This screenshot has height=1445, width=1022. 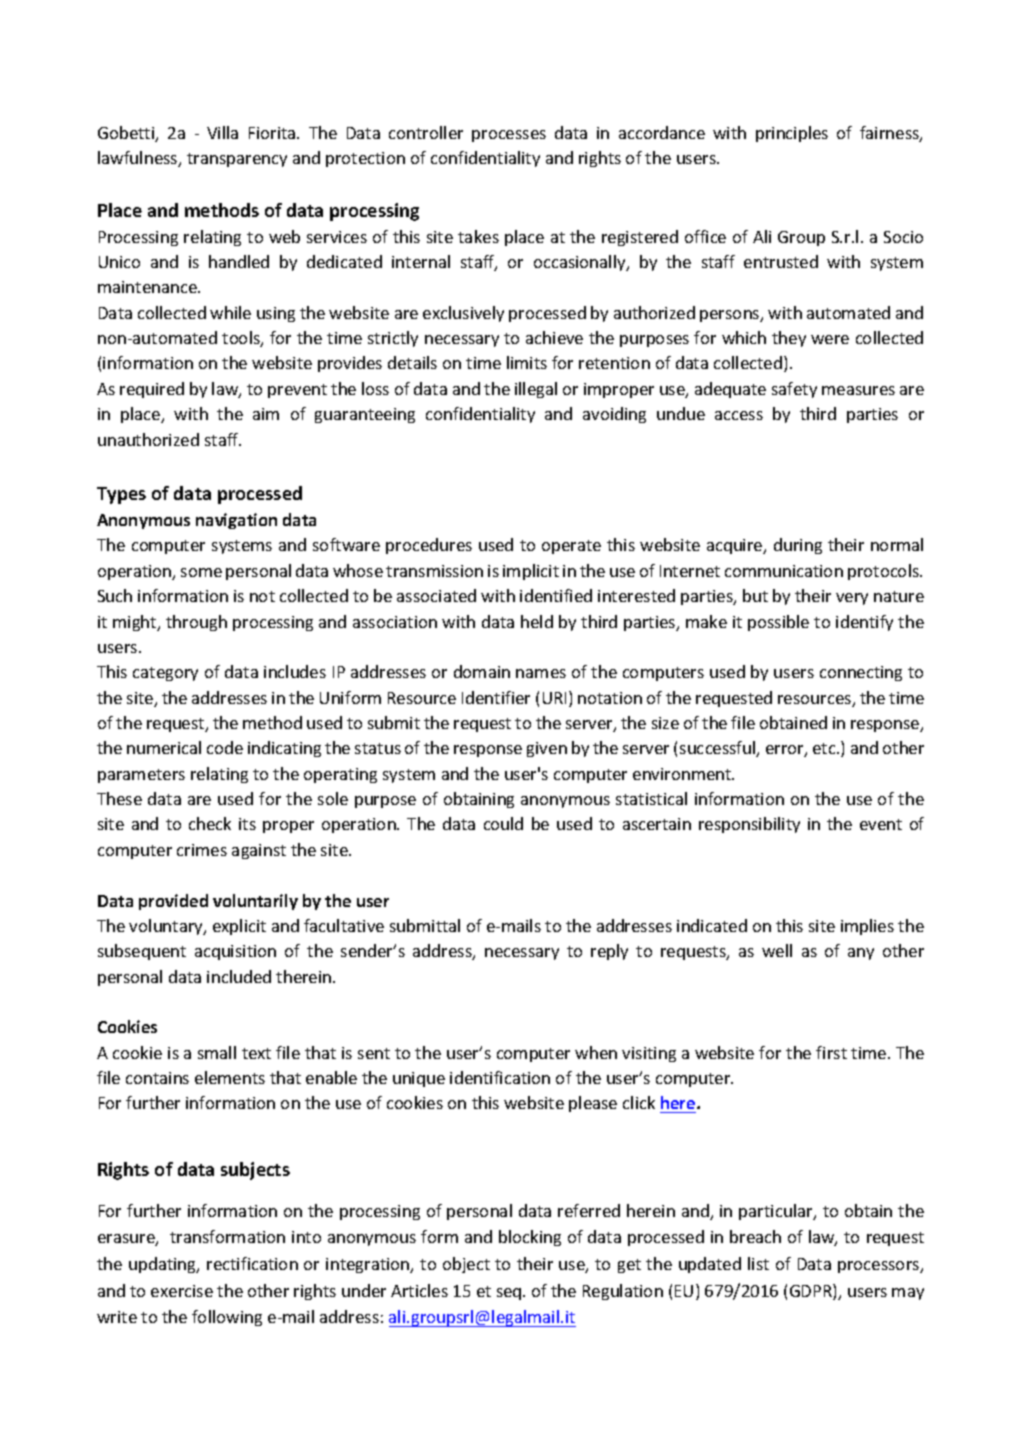 What do you see at coordinates (792, 134) in the screenshot?
I see `principles` at bounding box center [792, 134].
